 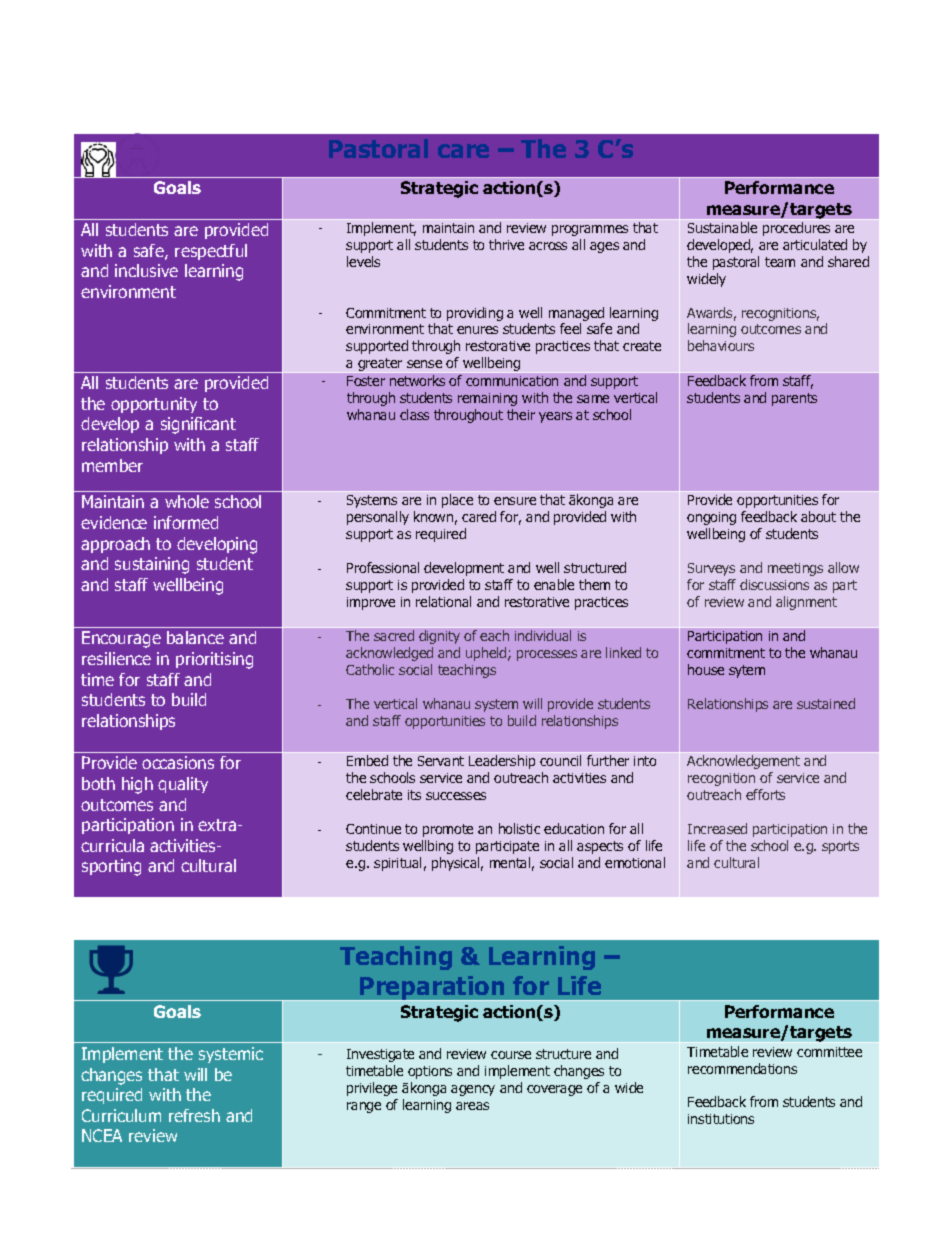 What do you see at coordinates (747, 671) in the screenshot?
I see `sytem` at bounding box center [747, 671].
